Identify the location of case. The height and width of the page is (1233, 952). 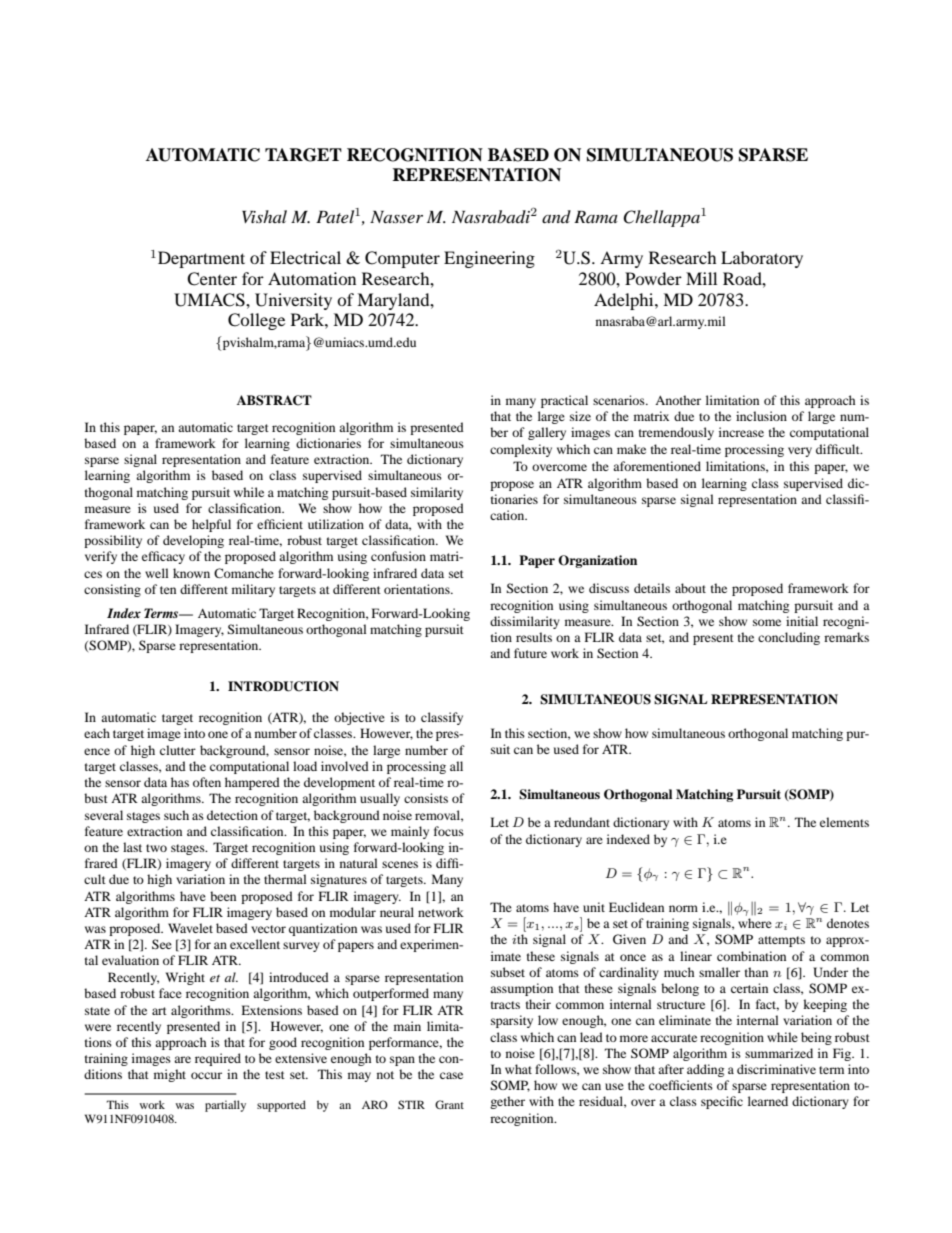
(451, 1075).
